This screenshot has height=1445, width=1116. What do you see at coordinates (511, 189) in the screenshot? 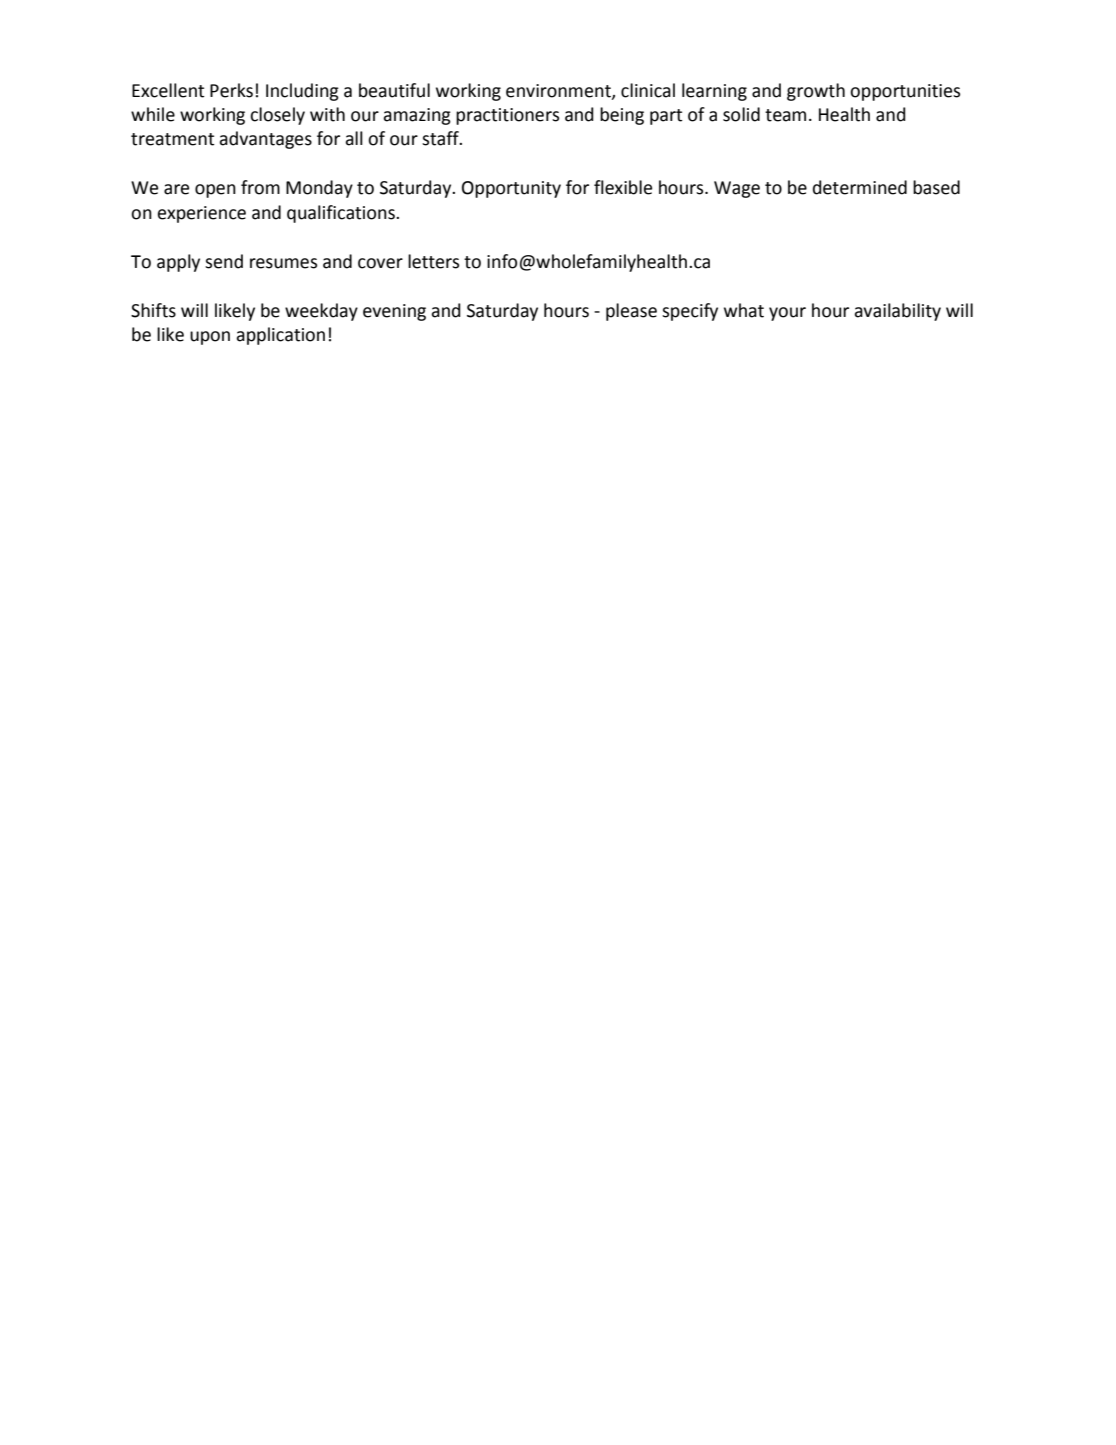
I see `Opportunity` at bounding box center [511, 189].
